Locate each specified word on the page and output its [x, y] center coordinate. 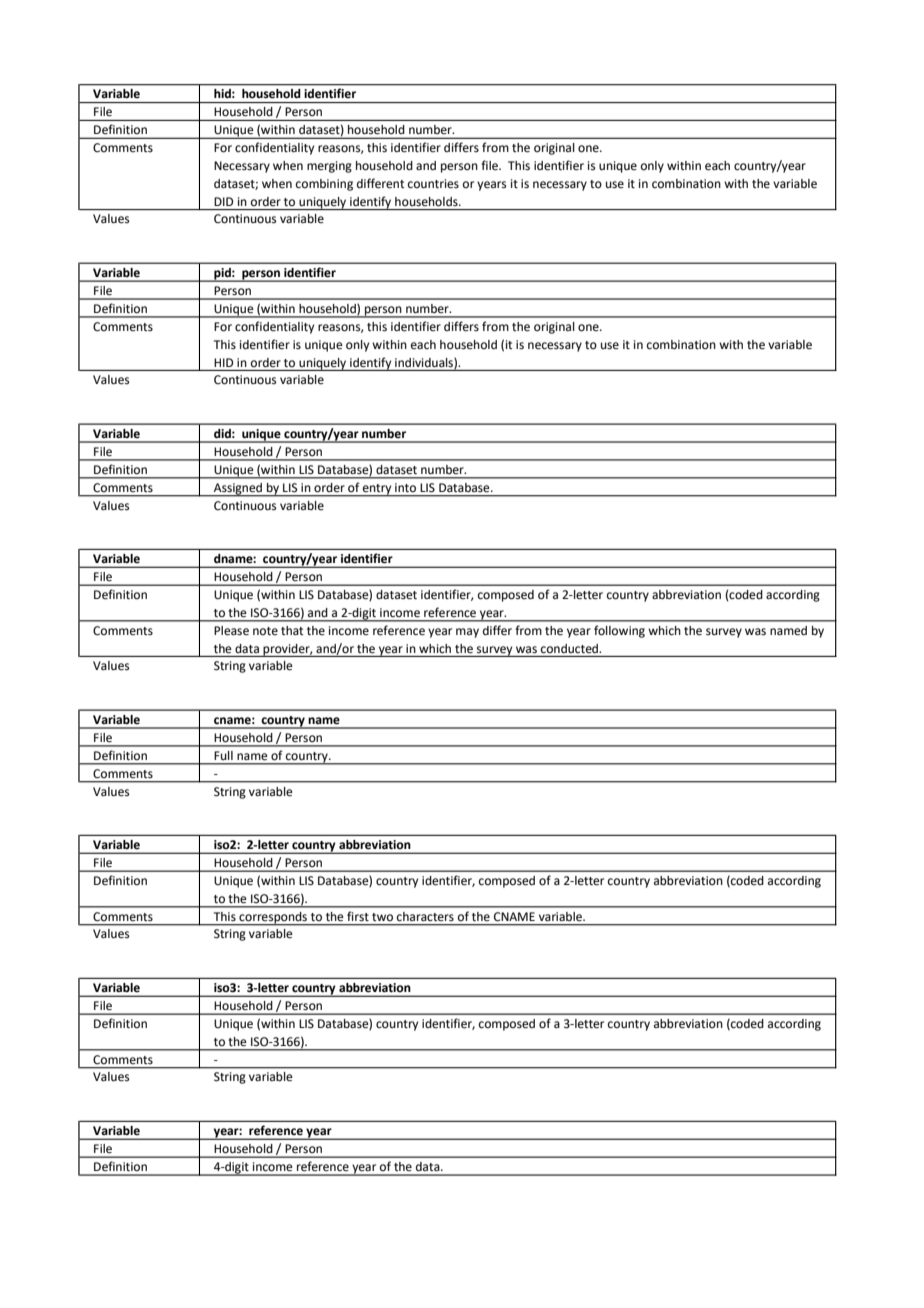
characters [425, 916]
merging [329, 167]
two [382, 917]
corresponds [273, 918]
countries [433, 184]
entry [377, 490]
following [619, 631]
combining [324, 185]
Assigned [238, 489]
